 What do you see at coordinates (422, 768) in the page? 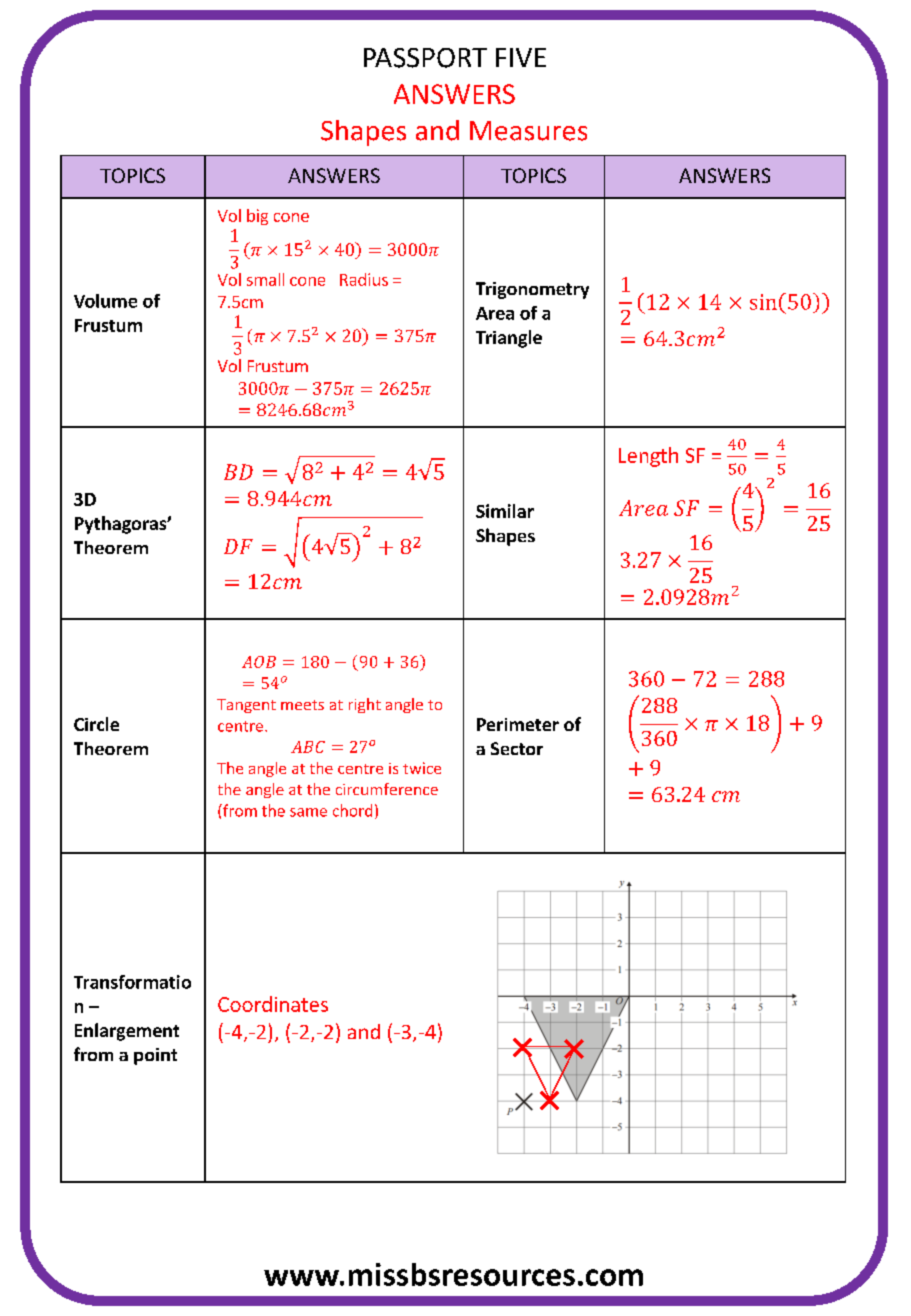
I see `twice` at bounding box center [422, 768].
